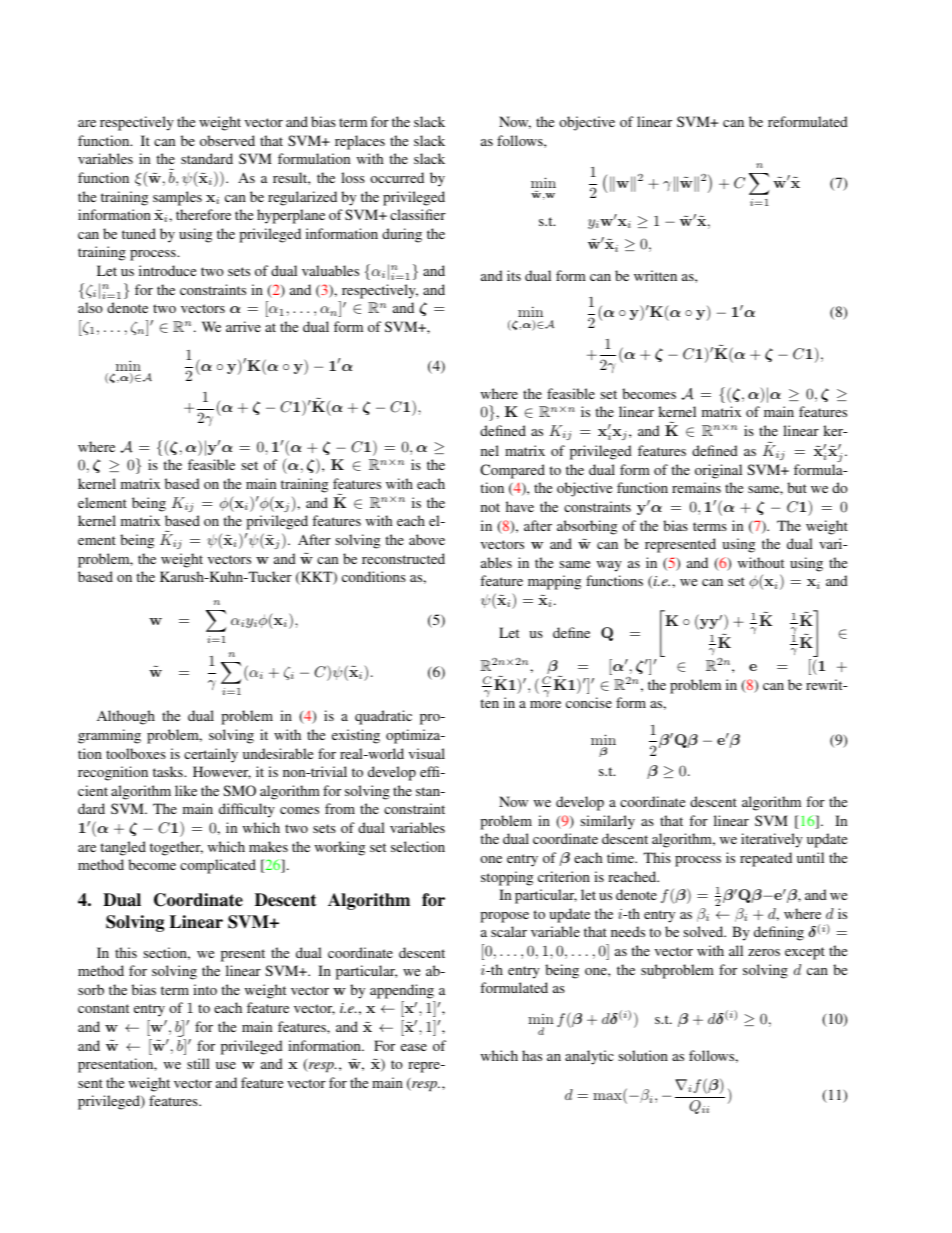 This document has width=952, height=1233. Describe the element at coordinates (243, 326) in the document. I see `arrive` at that location.
